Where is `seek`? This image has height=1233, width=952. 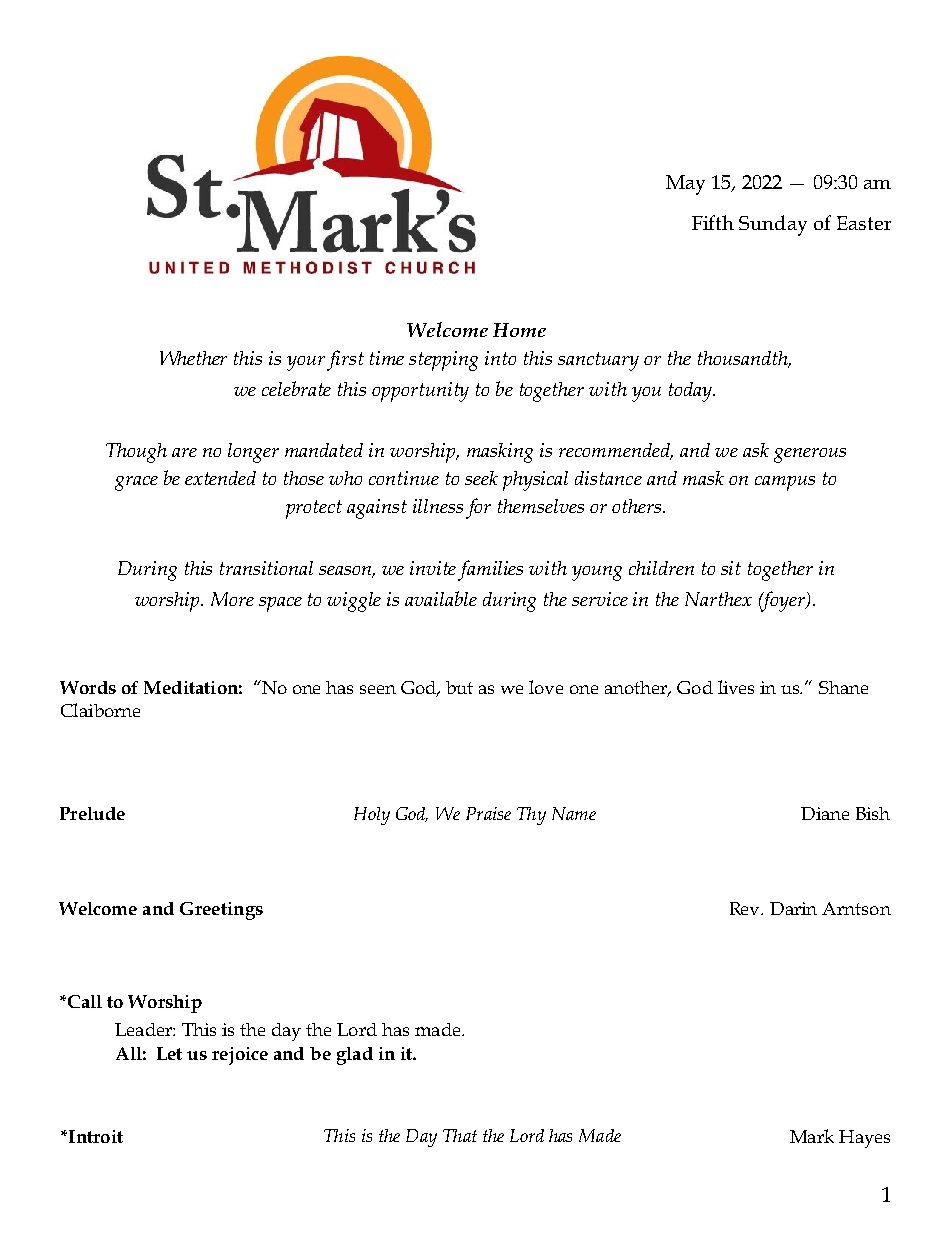 seek is located at coordinates (481, 478).
